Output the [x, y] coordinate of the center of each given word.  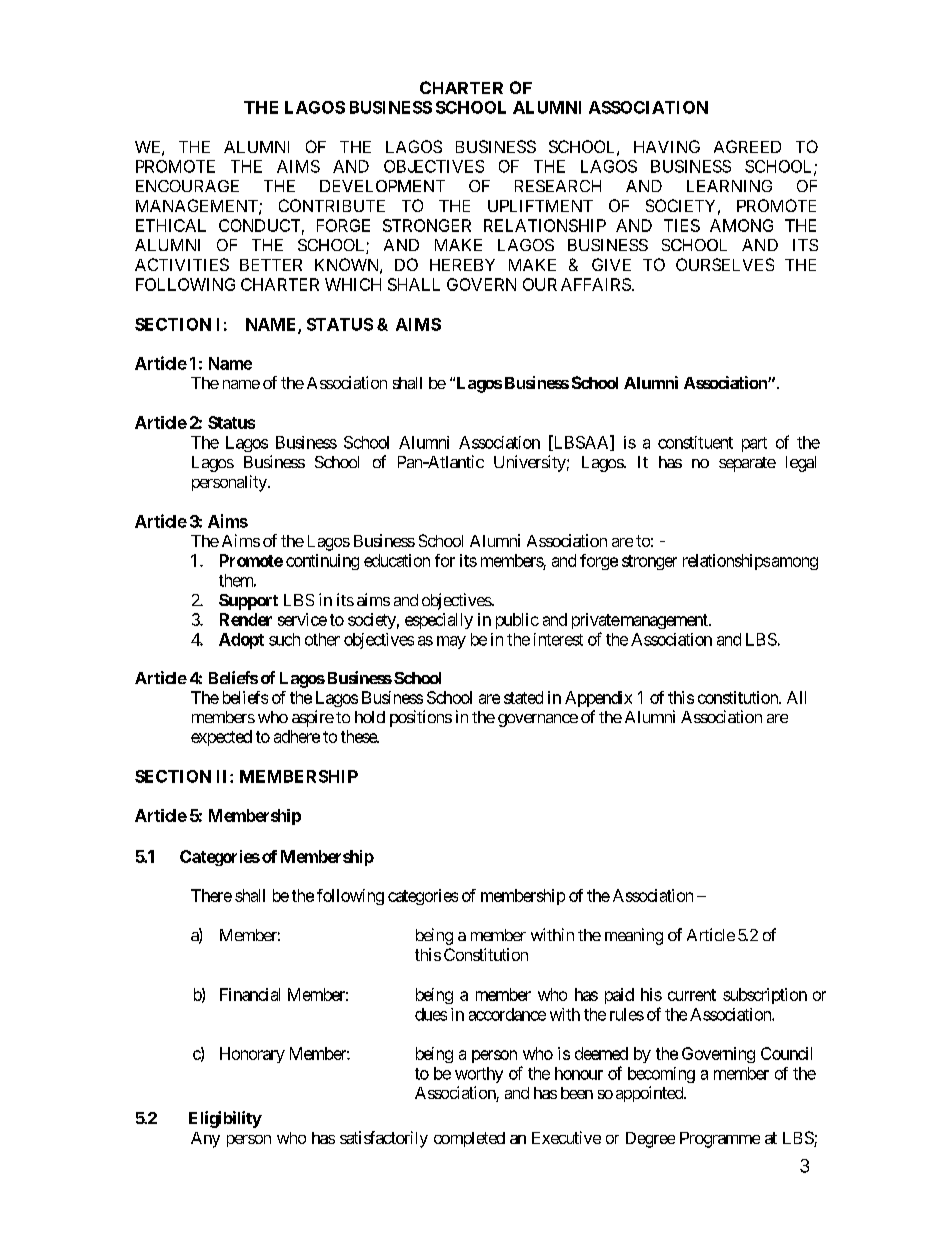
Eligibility [225, 1119]
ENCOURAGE [187, 186]
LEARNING [729, 186]
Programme [720, 1140]
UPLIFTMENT [540, 206]
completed [469, 1139]
